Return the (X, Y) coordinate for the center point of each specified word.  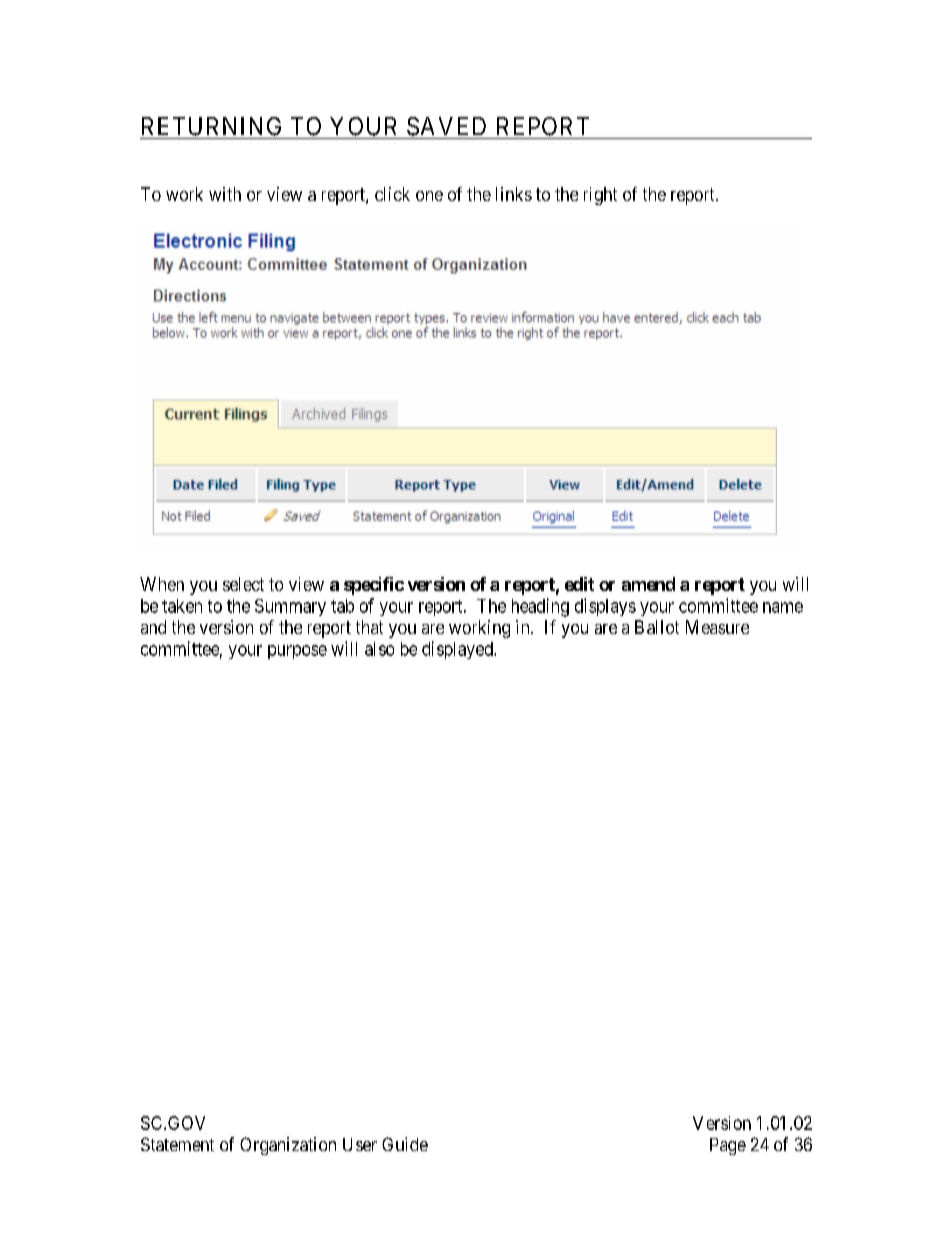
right (600, 196)
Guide (405, 1144)
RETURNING (211, 126)
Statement (177, 1144)
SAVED (446, 126)
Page (728, 1146)
